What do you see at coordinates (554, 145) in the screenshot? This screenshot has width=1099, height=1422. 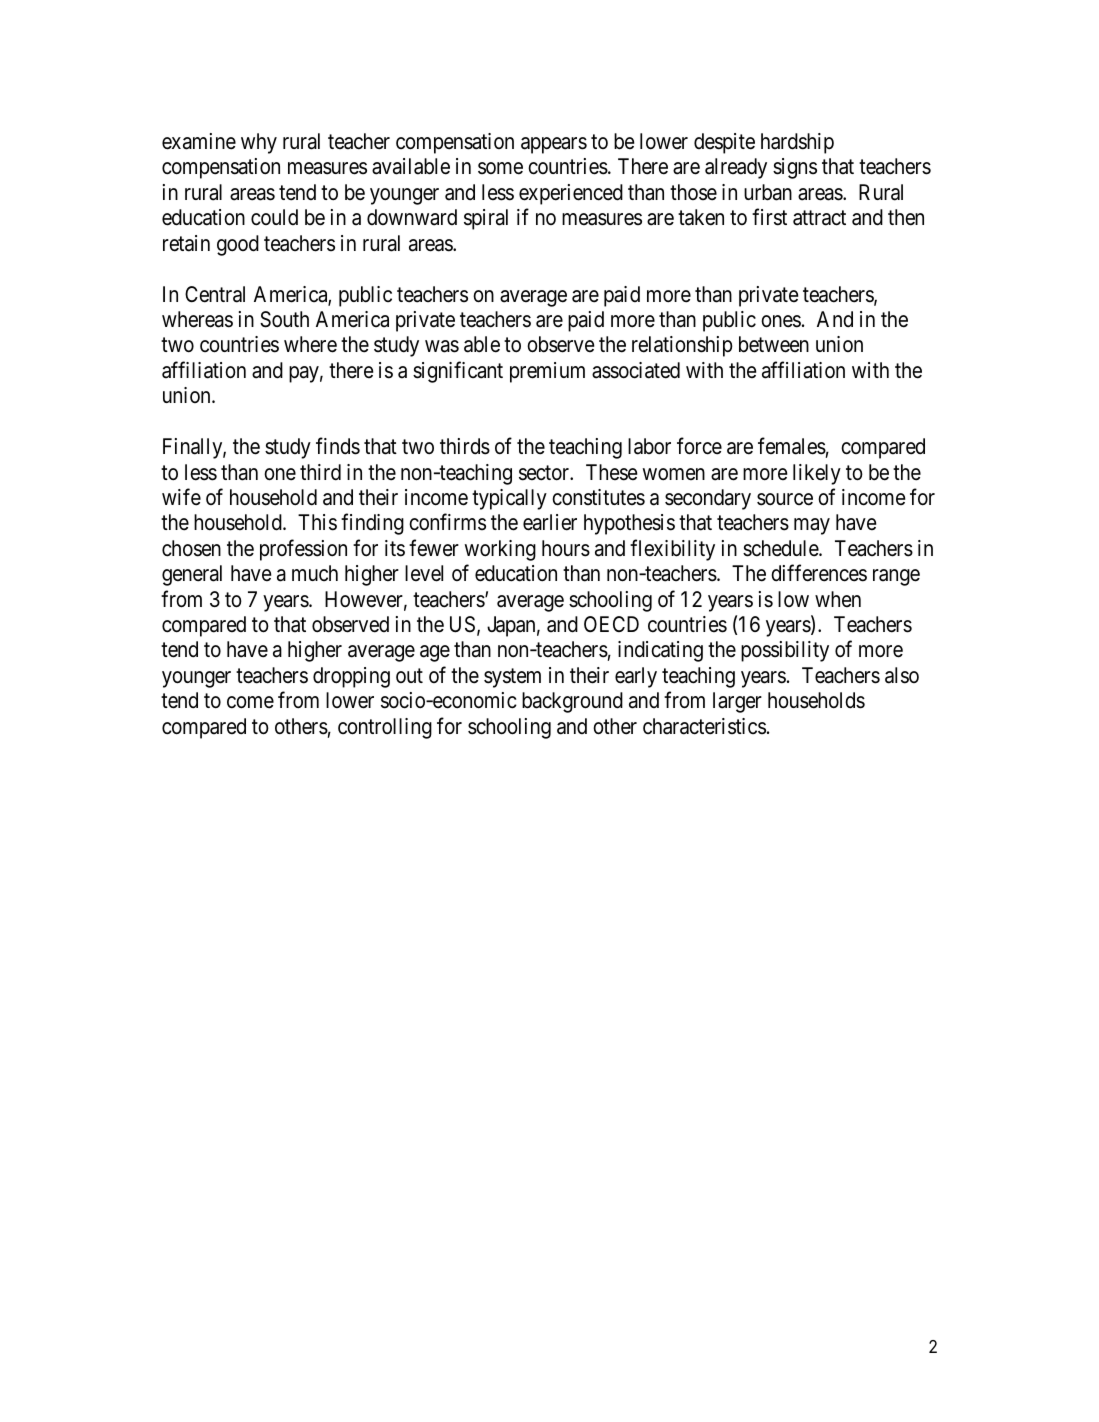 I see `appears` at bounding box center [554, 145].
